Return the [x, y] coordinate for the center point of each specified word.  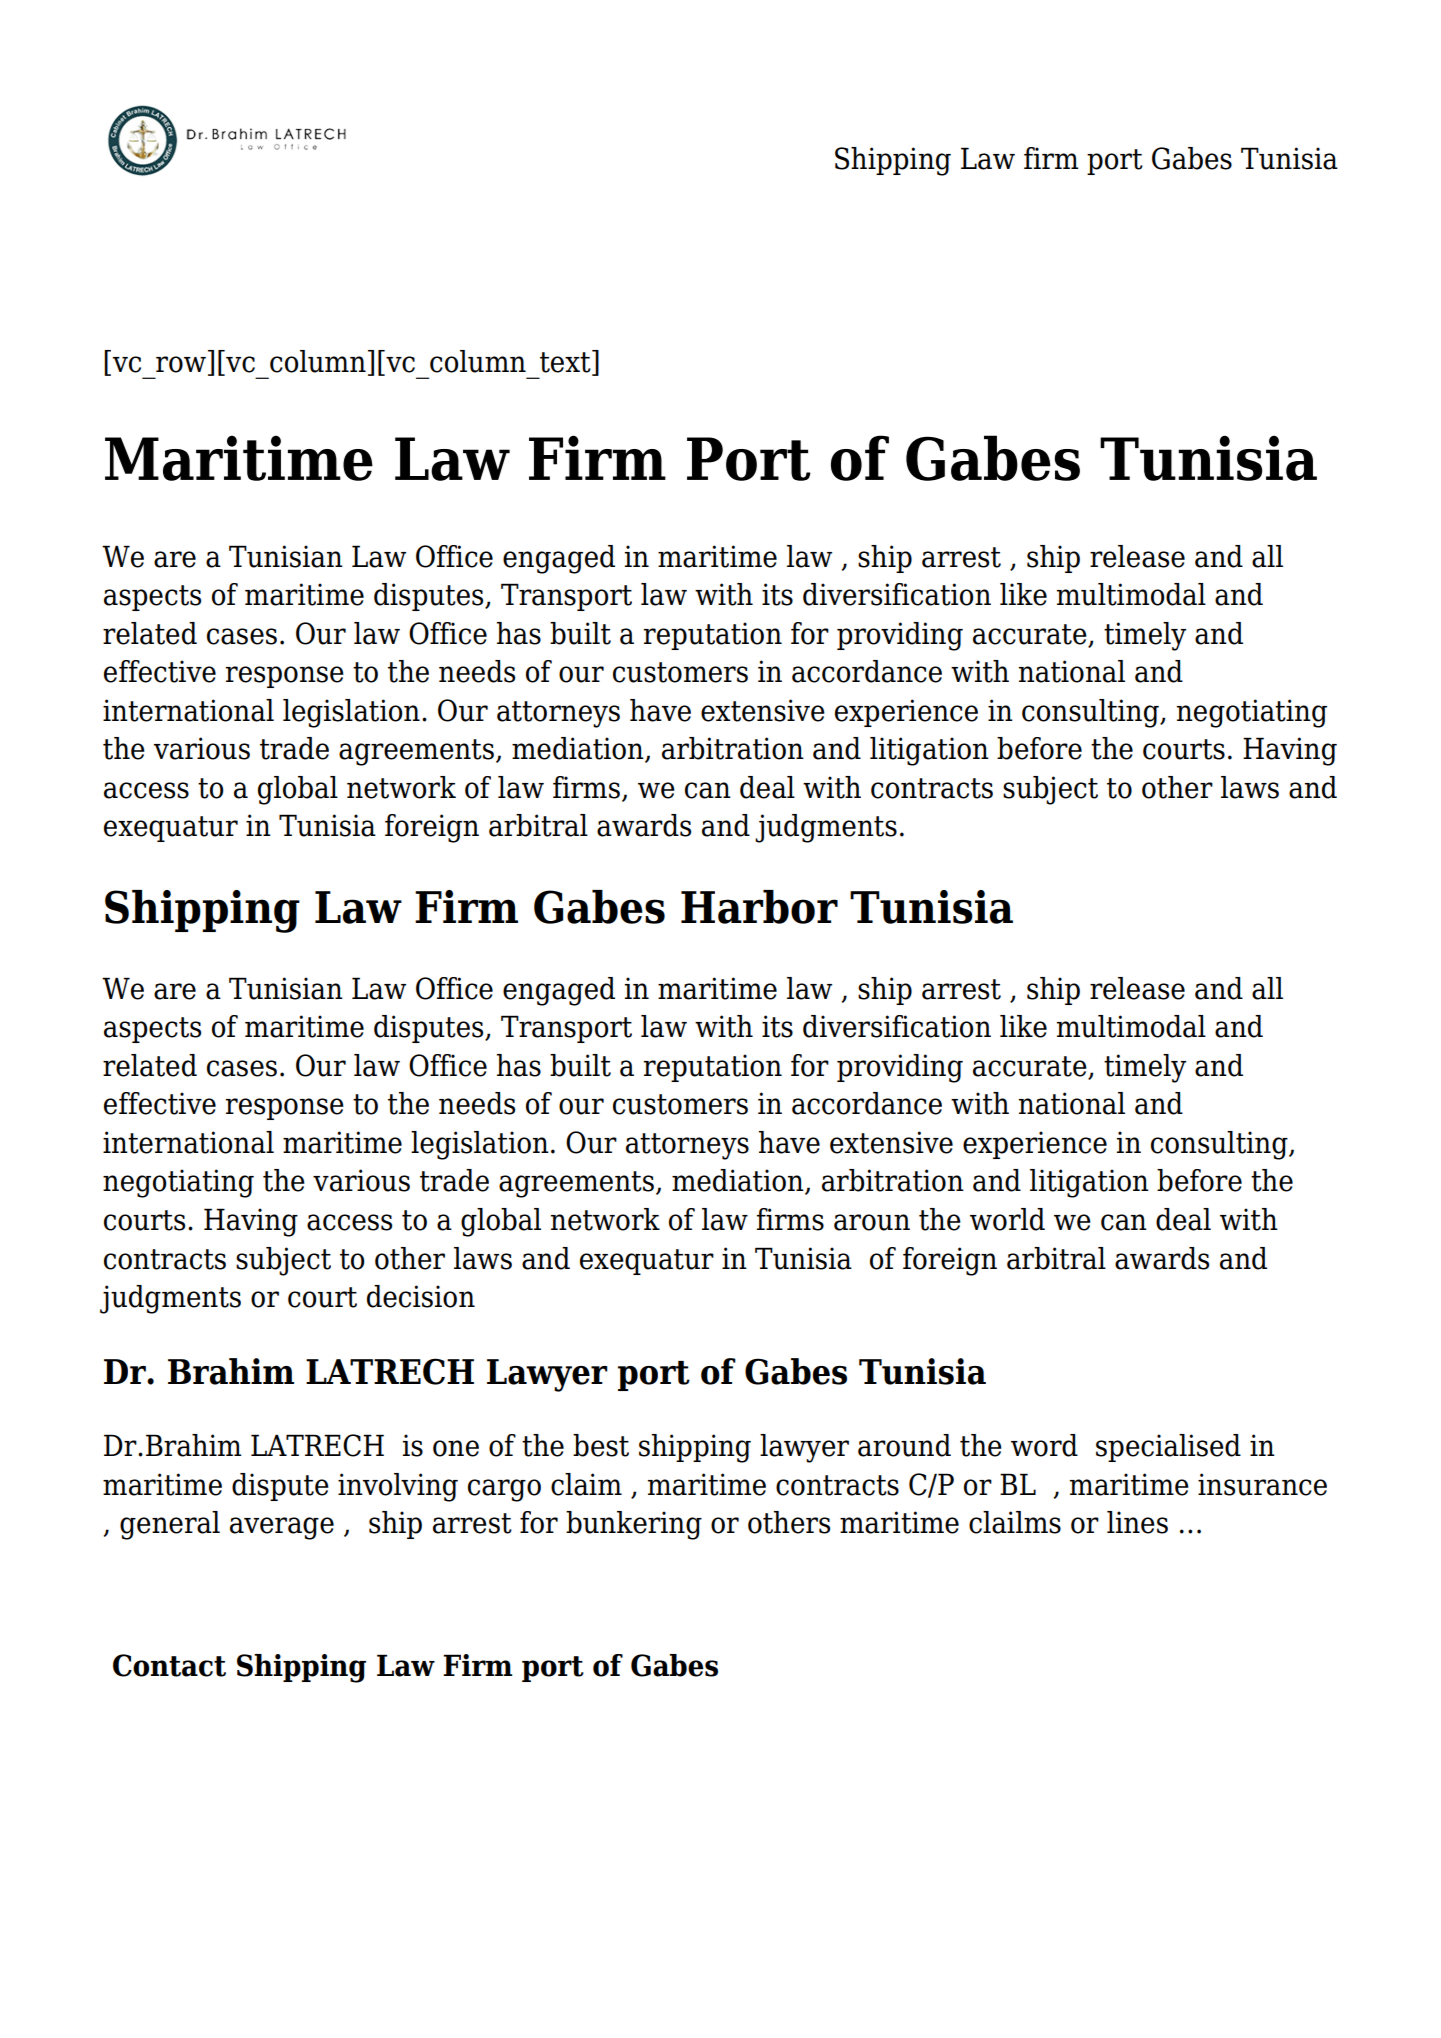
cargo [504, 1490]
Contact [169, 1665]
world [1007, 1219]
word [1044, 1445]
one [456, 1448]
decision [421, 1296]
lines [1137, 1522]
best [601, 1445]
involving [398, 1487]
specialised [1168, 1448]
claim [586, 1484]
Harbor [759, 907]
